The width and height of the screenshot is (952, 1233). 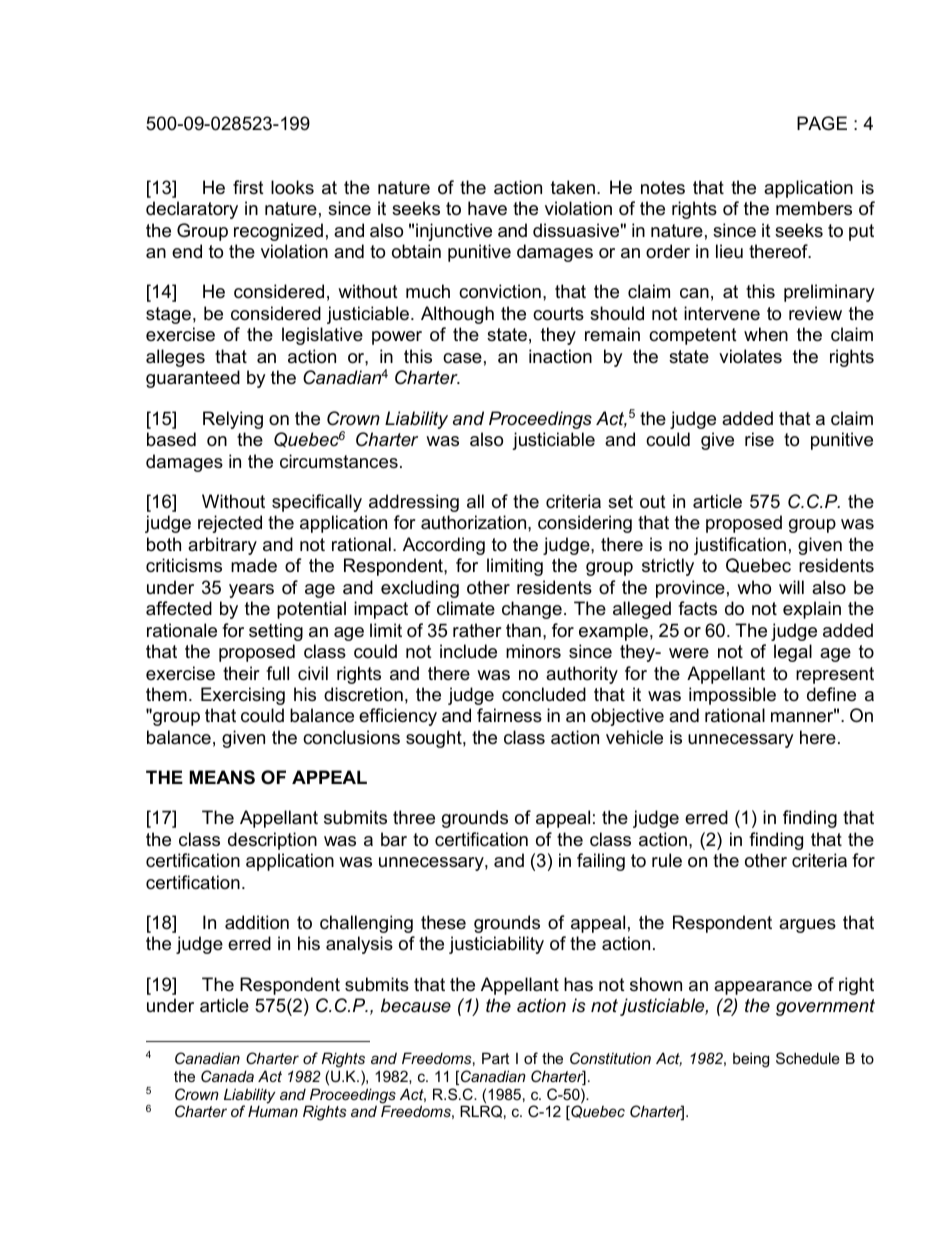 What do you see at coordinates (573, 187) in the screenshot?
I see `taken` at bounding box center [573, 187].
